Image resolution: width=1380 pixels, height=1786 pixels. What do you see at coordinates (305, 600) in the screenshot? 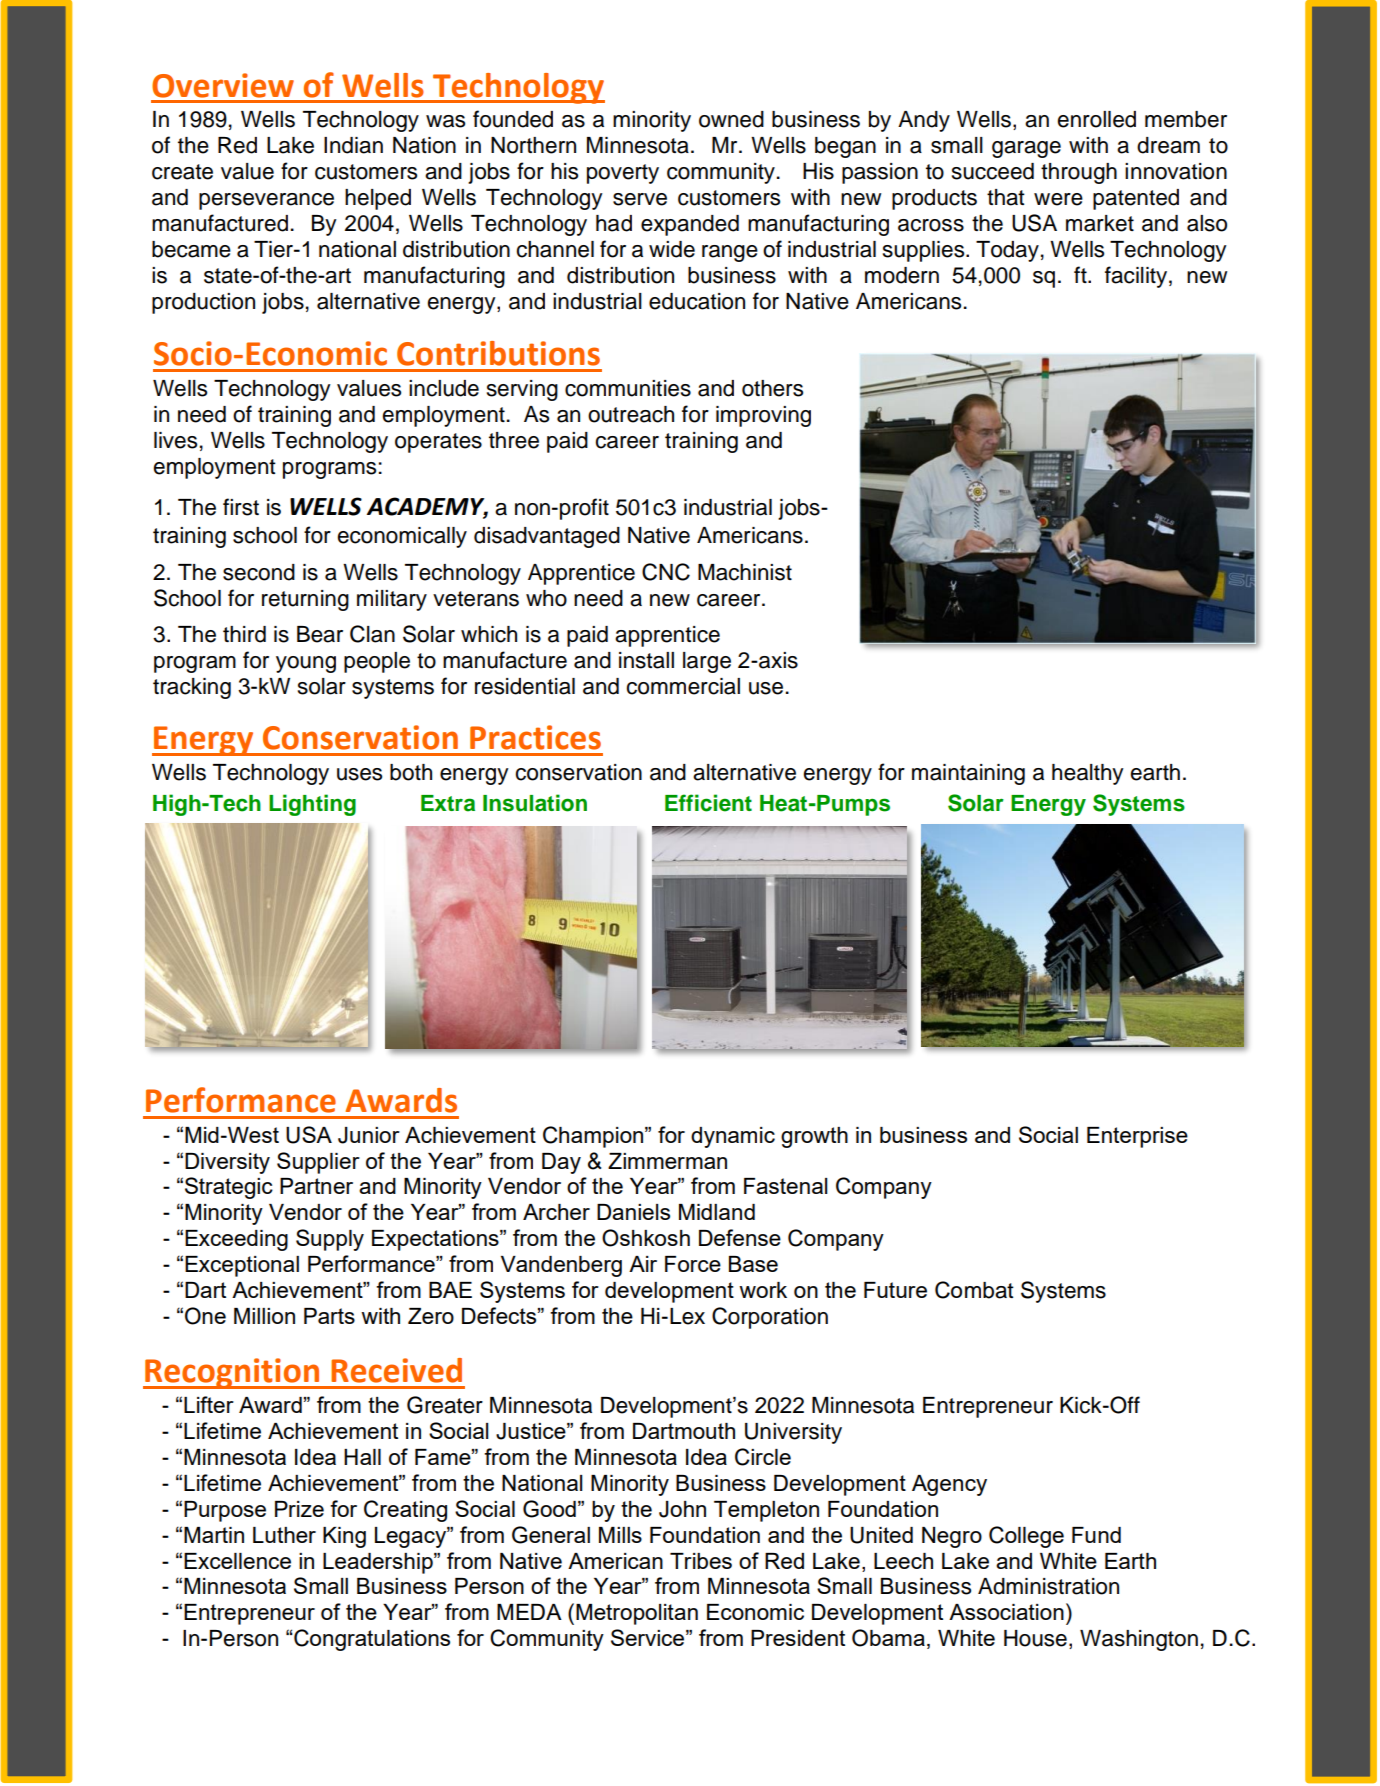
I see `returning` at bounding box center [305, 600].
